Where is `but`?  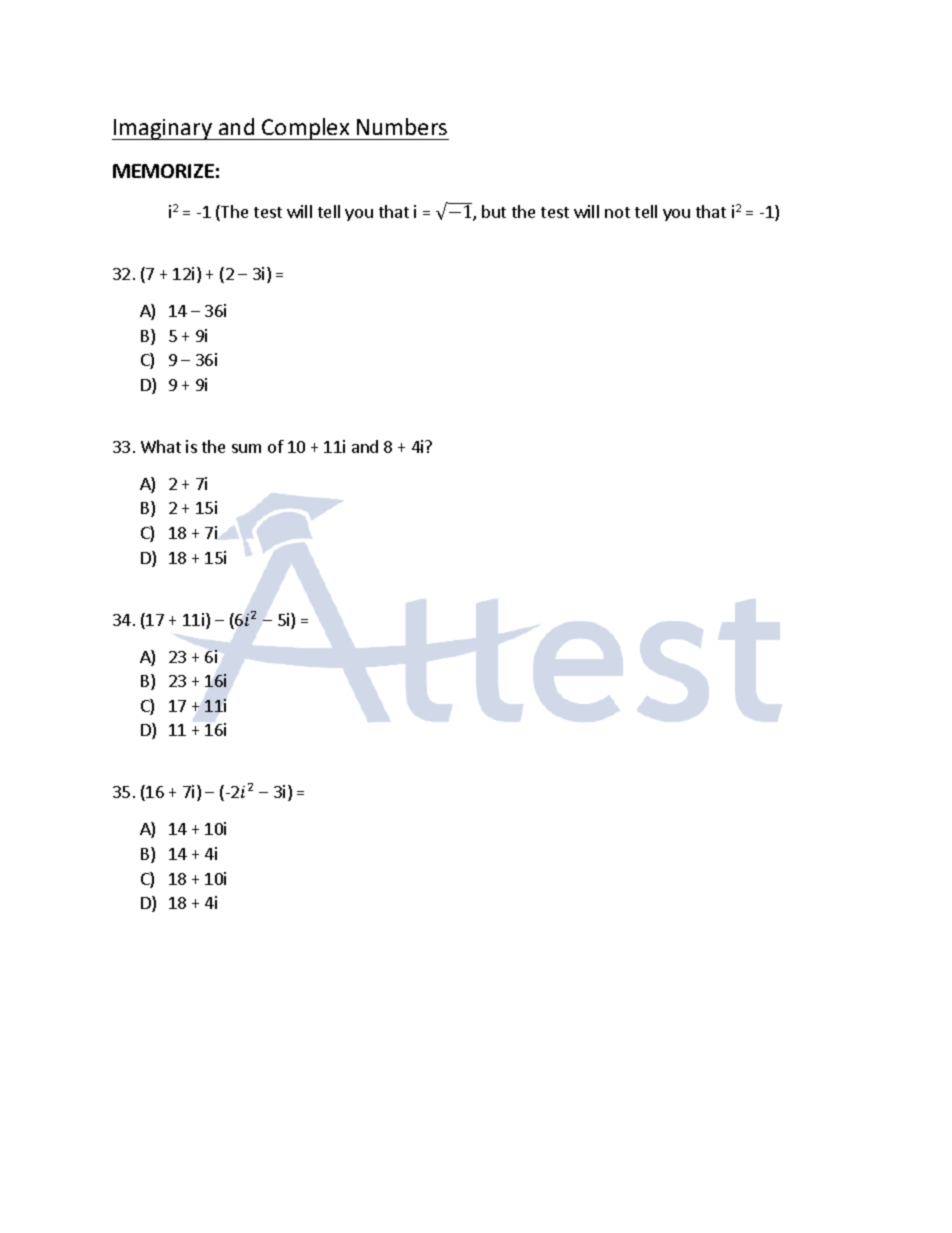
but is located at coordinates (494, 211).
